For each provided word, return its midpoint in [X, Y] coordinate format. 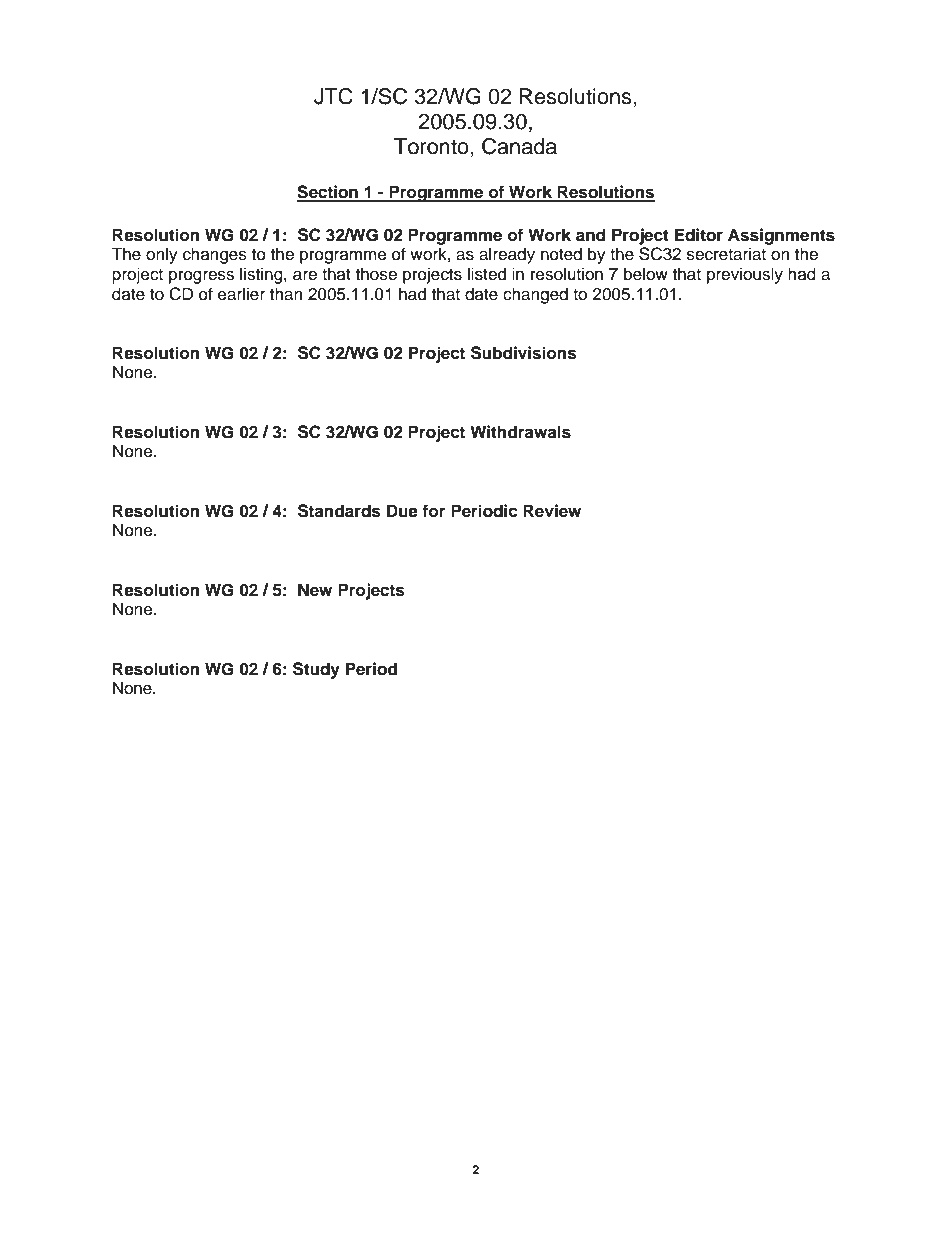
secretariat [726, 254]
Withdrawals [520, 432]
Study [316, 670]
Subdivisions [524, 353]
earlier [241, 294]
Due [402, 511]
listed [487, 274]
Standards [339, 511]
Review [552, 511]
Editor [699, 235]
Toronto [432, 146]
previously [745, 275]
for [433, 511]
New [315, 590]
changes [215, 255]
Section [328, 193]
